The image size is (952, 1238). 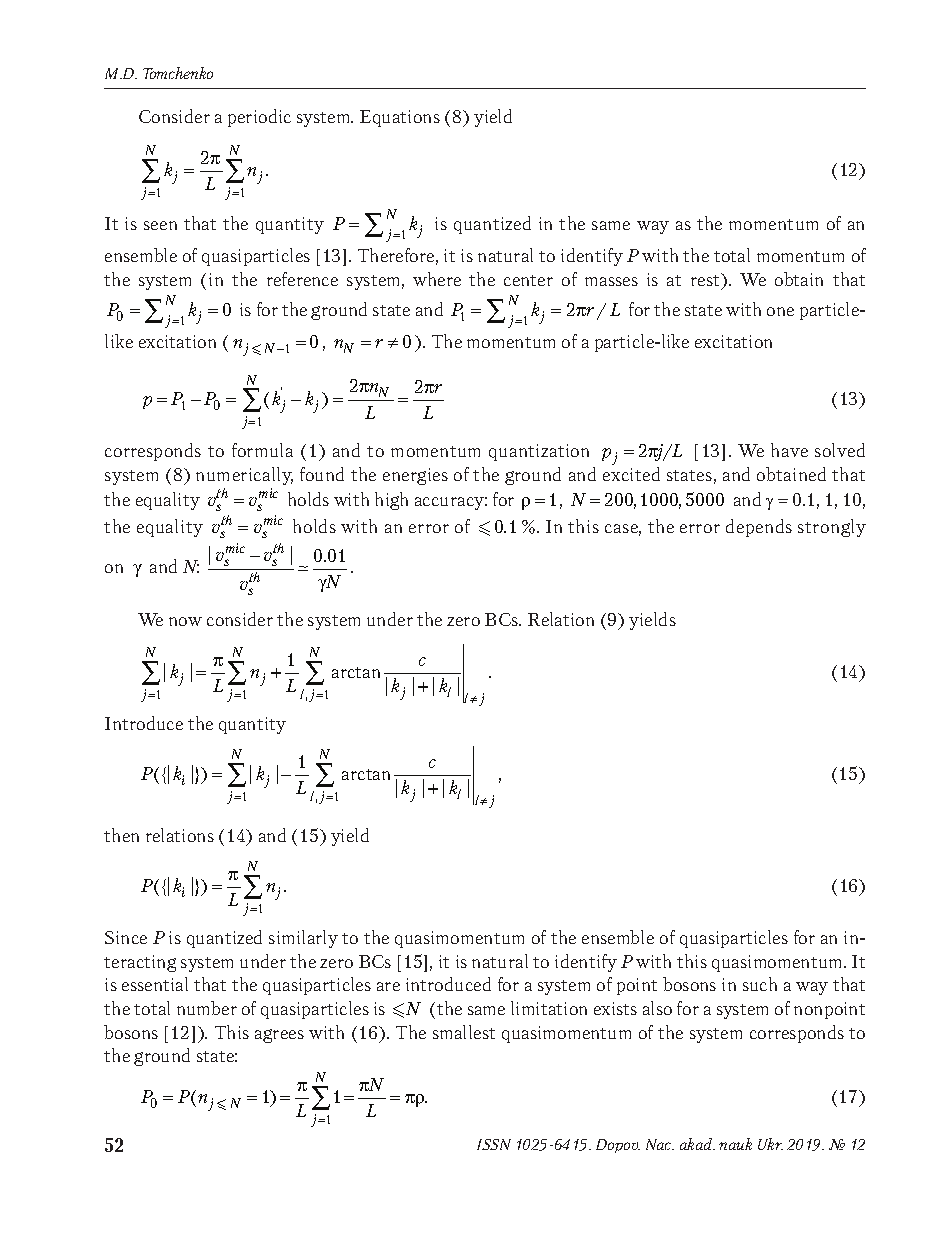 I want to click on quantization, so click(x=539, y=452).
